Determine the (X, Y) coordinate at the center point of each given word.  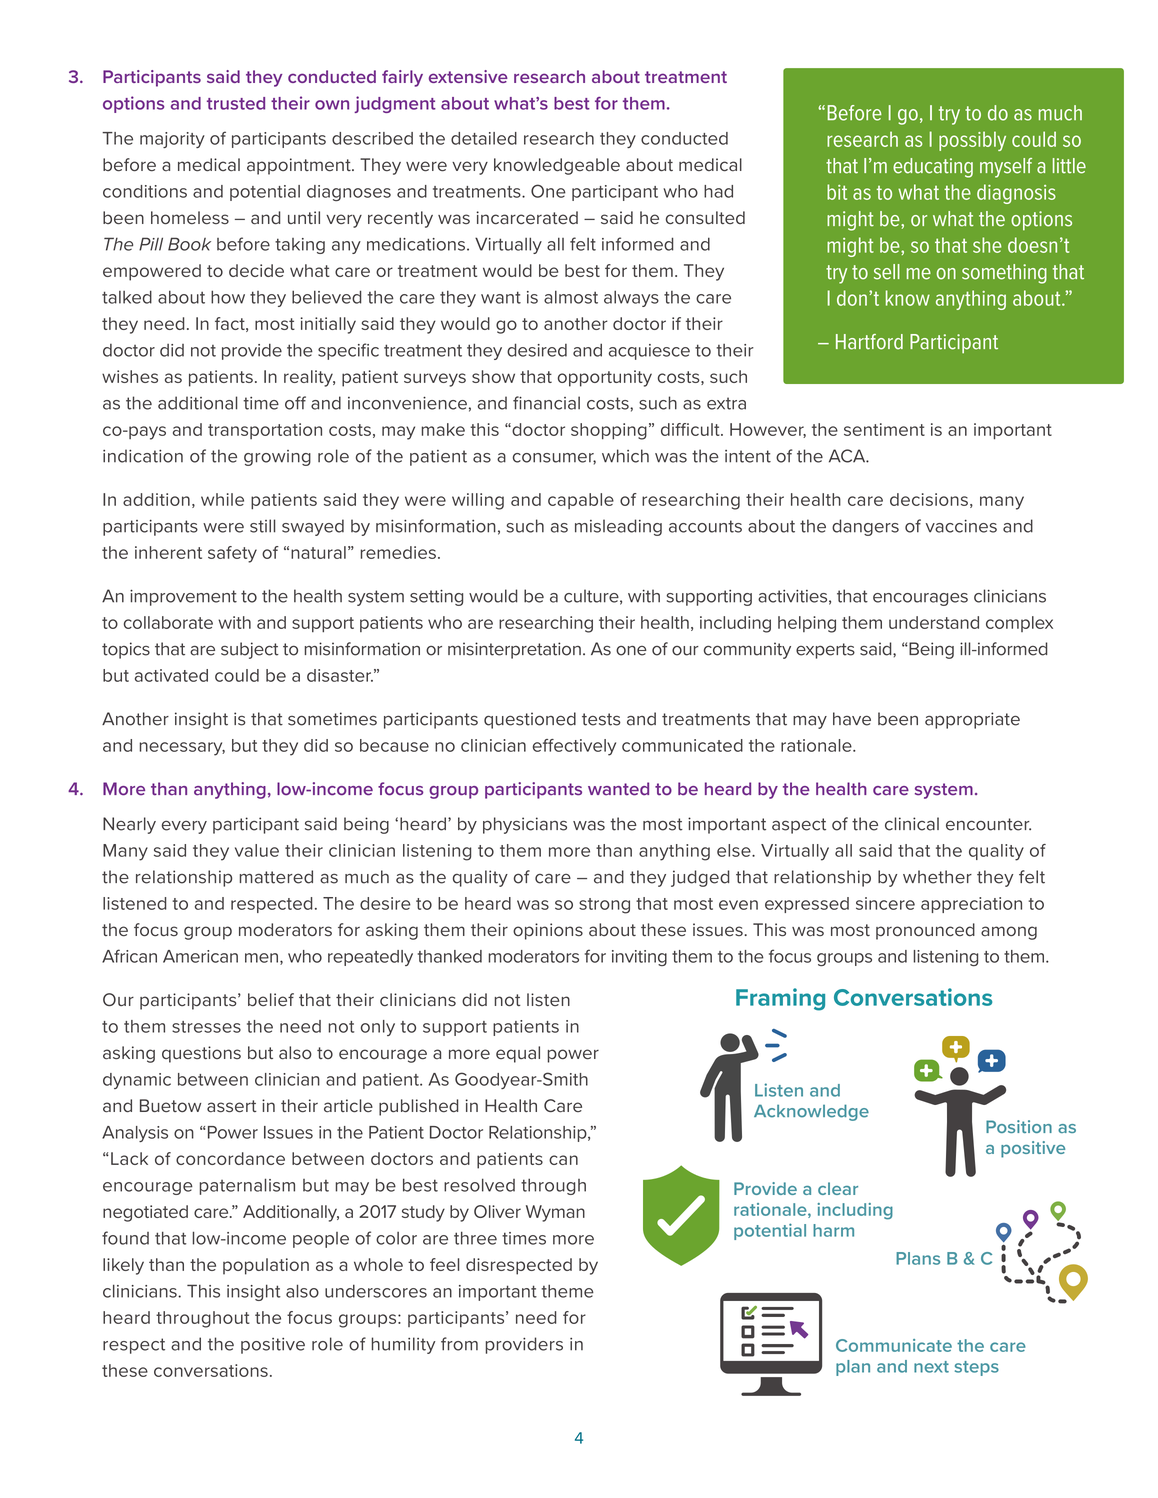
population (266, 1266)
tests (601, 719)
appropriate (972, 720)
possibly (972, 141)
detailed (484, 138)
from (459, 1344)
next (931, 1367)
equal (518, 1054)
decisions (929, 499)
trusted (236, 103)
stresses (206, 1027)
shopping (609, 431)
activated (171, 675)
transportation (265, 431)
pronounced (925, 931)
